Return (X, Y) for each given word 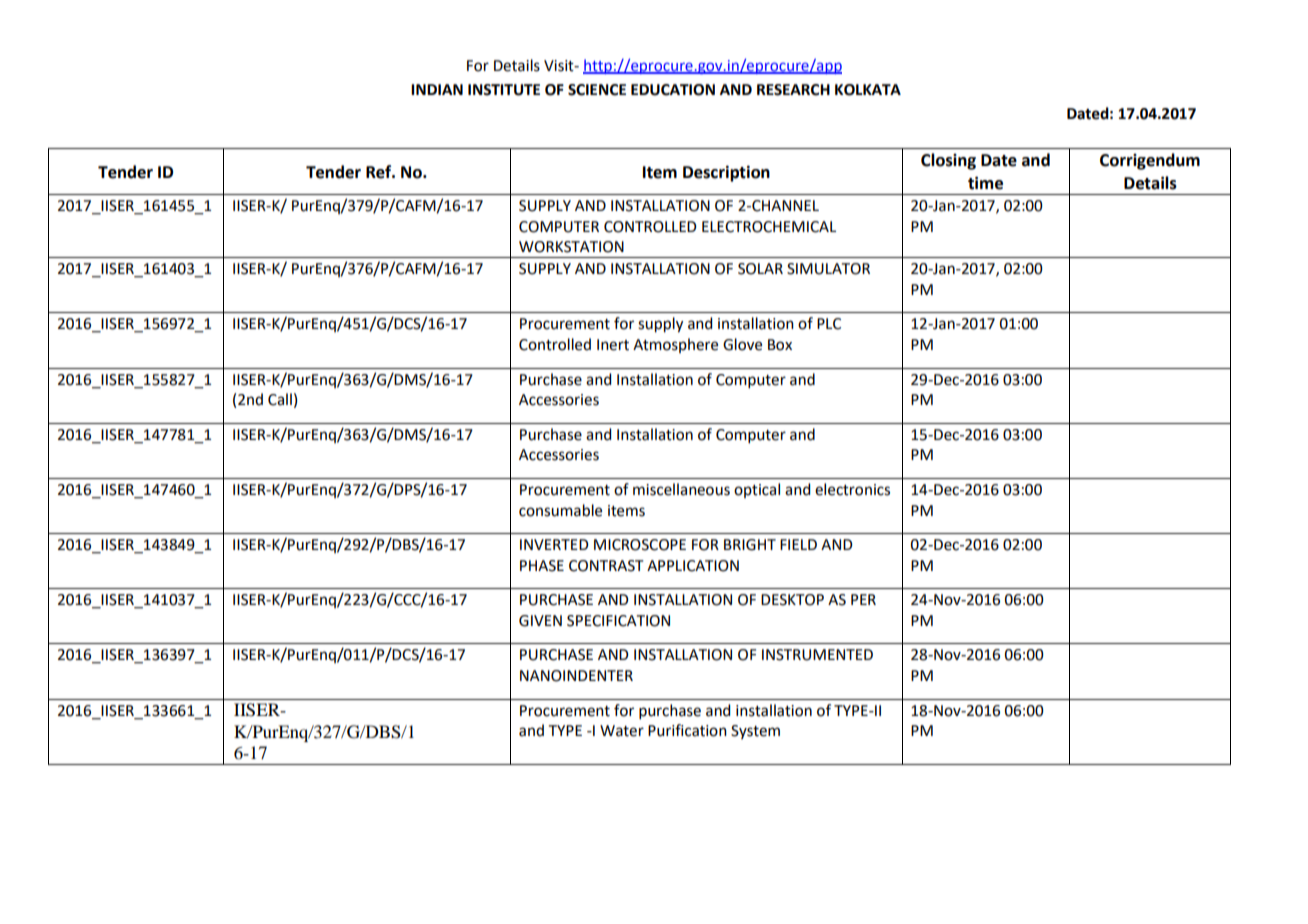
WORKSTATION (571, 247)
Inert (613, 345)
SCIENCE (597, 90)
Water (622, 731)
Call (280, 399)
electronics (852, 489)
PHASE (542, 566)
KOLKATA (868, 90)
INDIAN (437, 89)
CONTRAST (606, 566)
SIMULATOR (828, 269)
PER (863, 599)
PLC (829, 324)
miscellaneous (681, 489)
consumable (560, 510)
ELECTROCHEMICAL (769, 227)
